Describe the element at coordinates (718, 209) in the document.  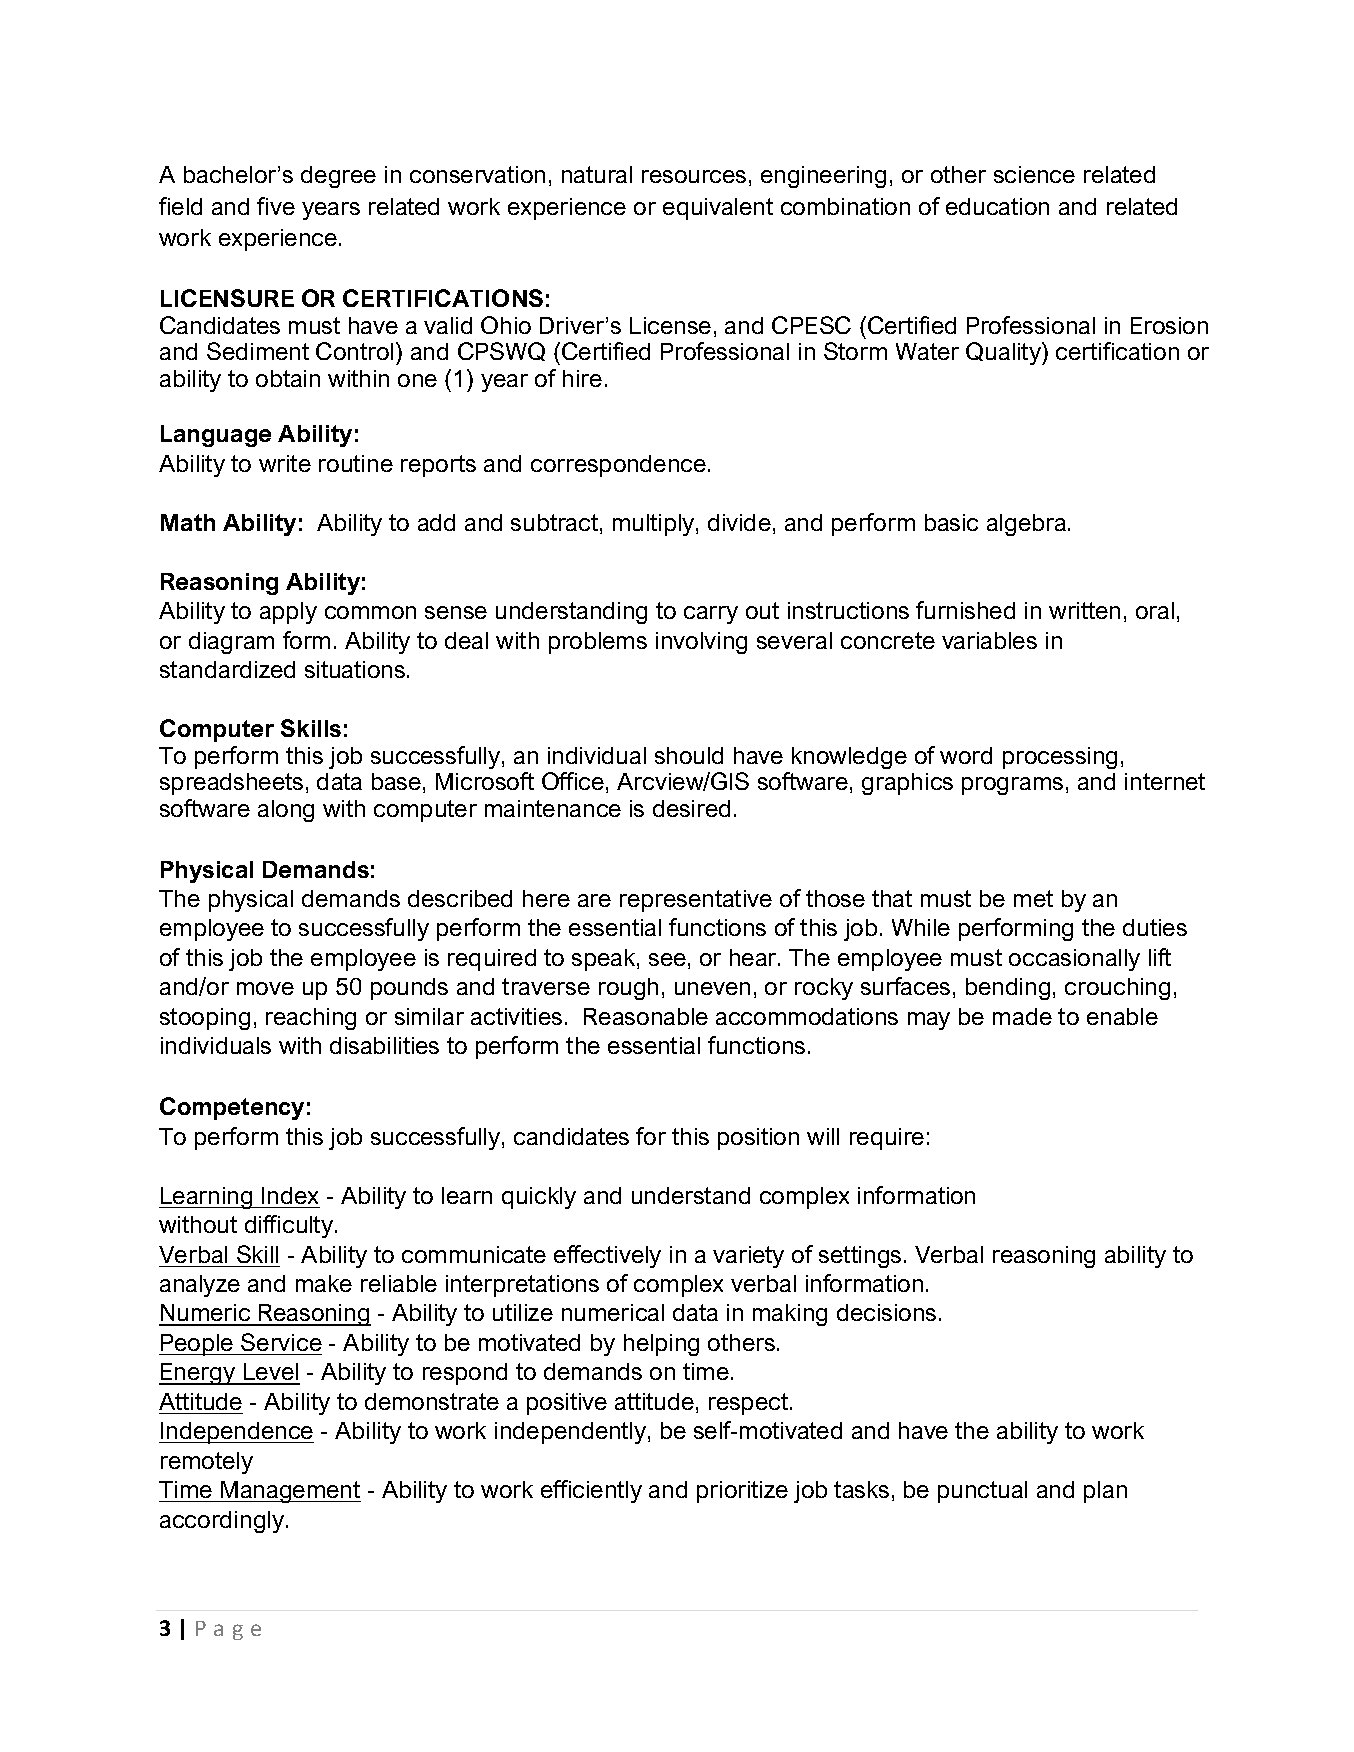
I see `equivalent` at that location.
